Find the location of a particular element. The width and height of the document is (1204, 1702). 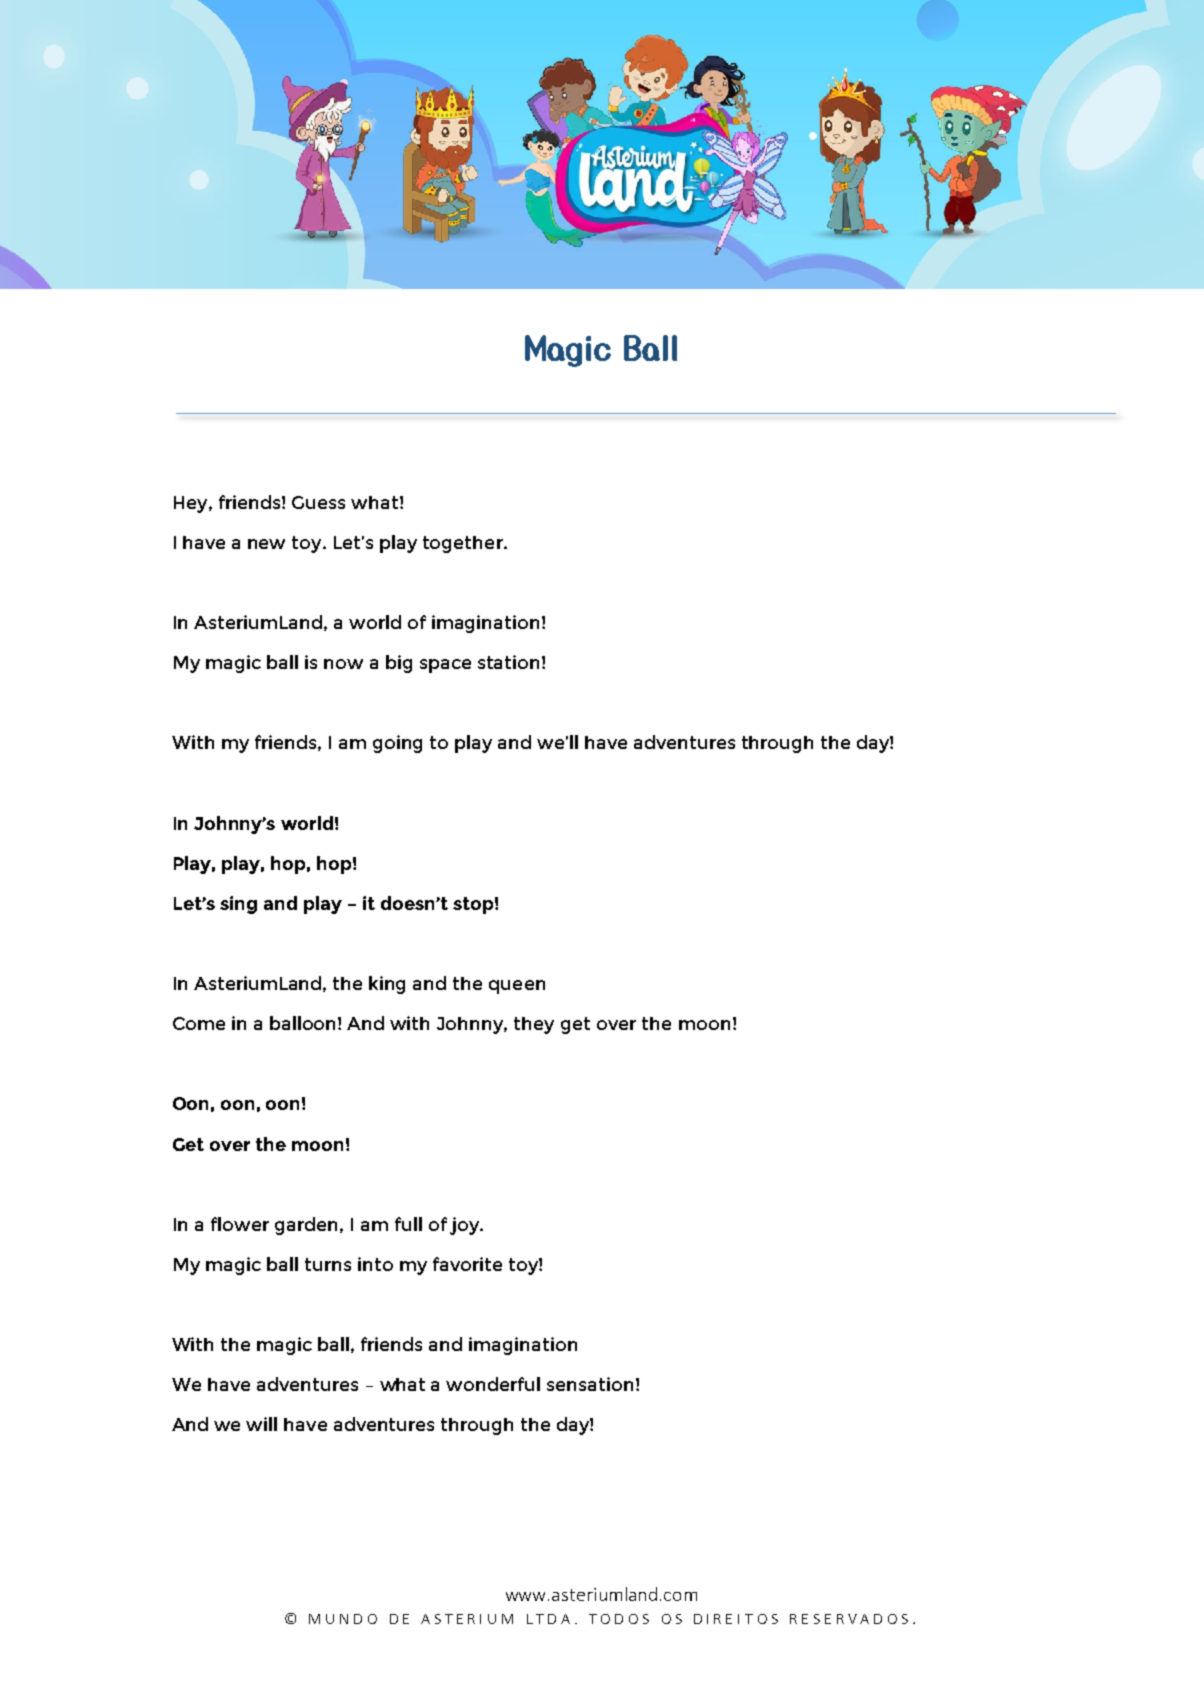

together is located at coordinates (464, 544).
